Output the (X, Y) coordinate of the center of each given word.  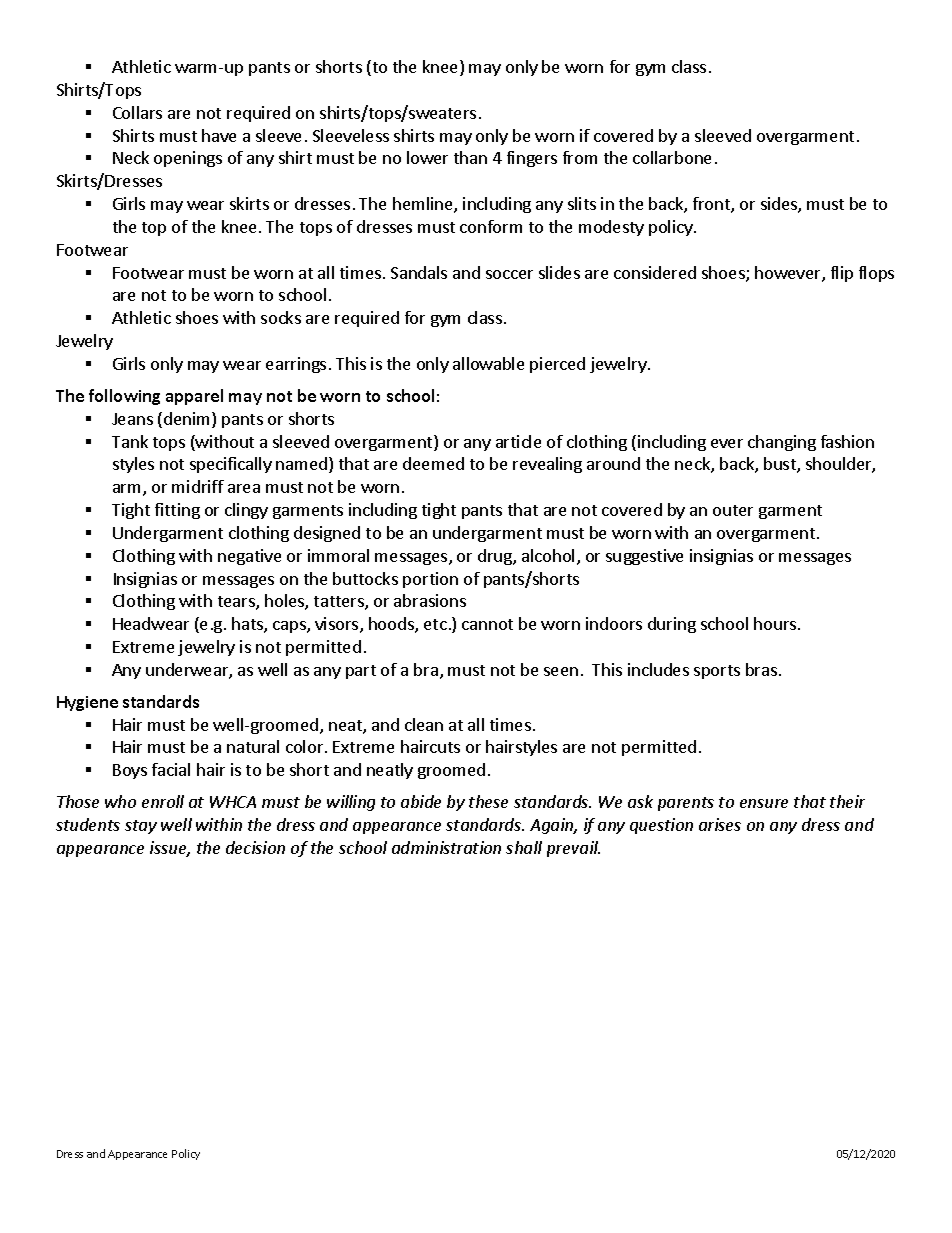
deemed (433, 463)
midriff (198, 486)
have (219, 135)
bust (781, 465)
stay (141, 827)
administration (446, 847)
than (470, 157)
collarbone (672, 157)
